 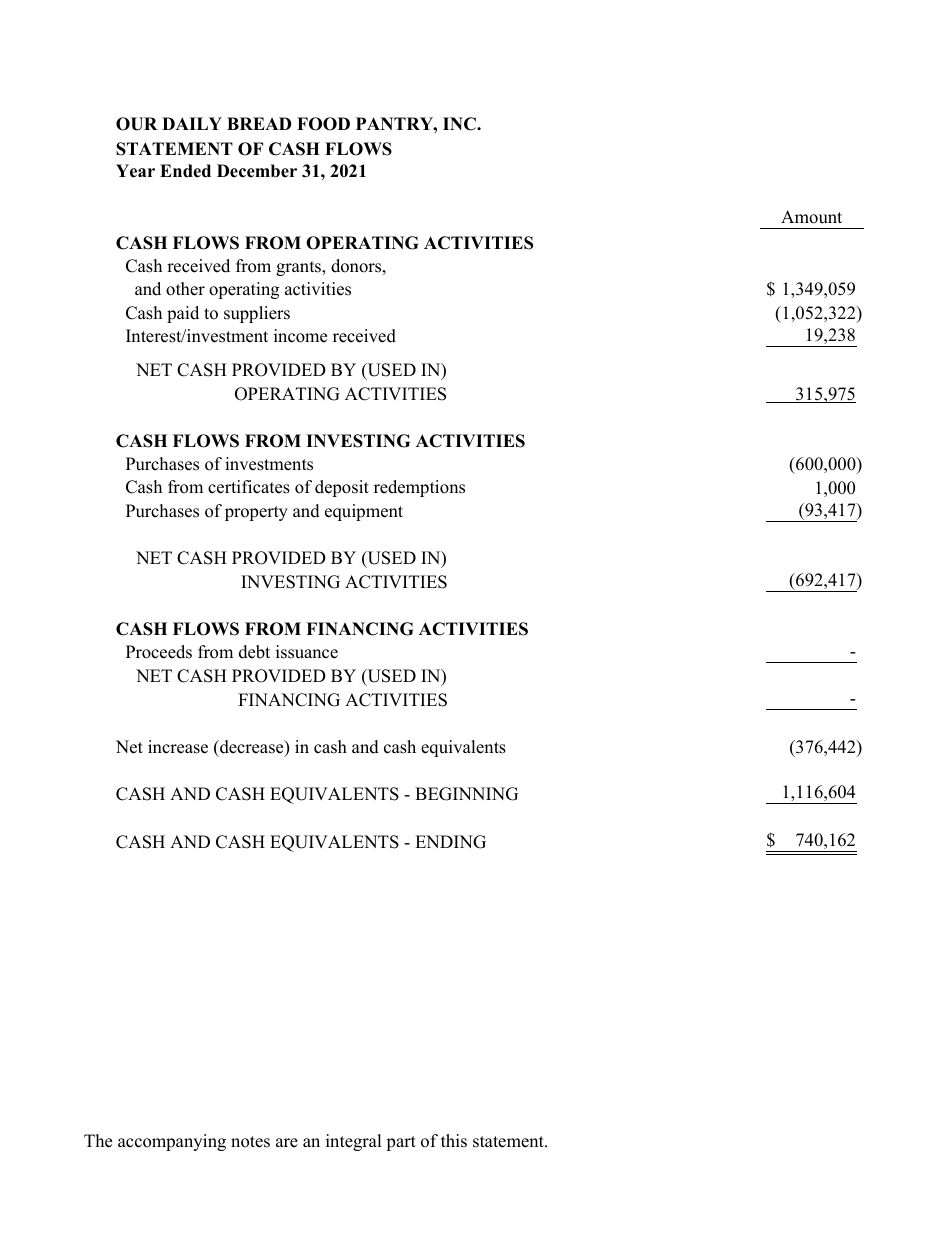 What do you see at coordinates (307, 652) in the image?
I see `issuance` at bounding box center [307, 652].
